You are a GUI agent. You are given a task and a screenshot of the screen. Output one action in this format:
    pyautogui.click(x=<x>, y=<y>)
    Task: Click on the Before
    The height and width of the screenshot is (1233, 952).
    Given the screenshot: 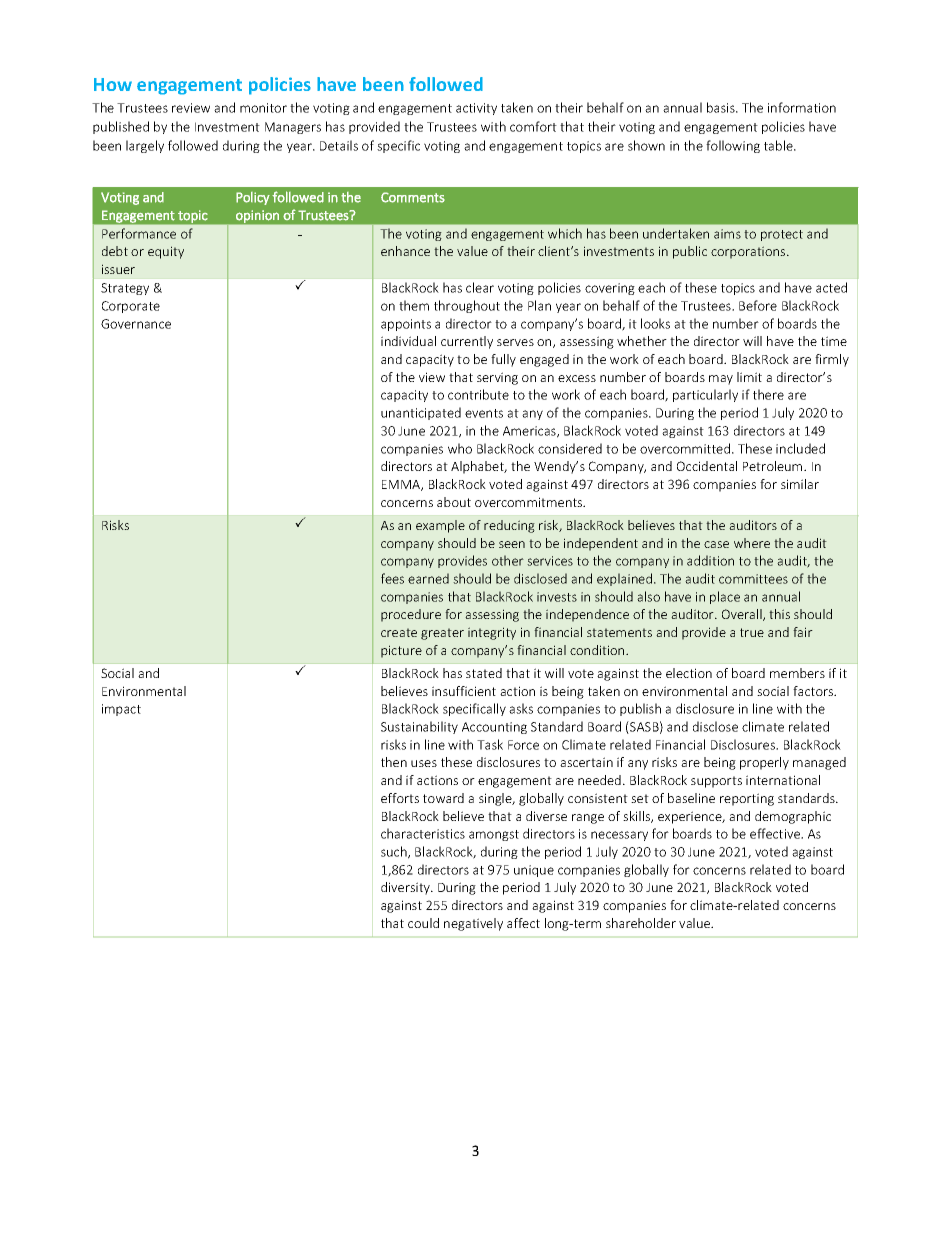 What is the action you would take?
    pyautogui.click(x=758, y=305)
